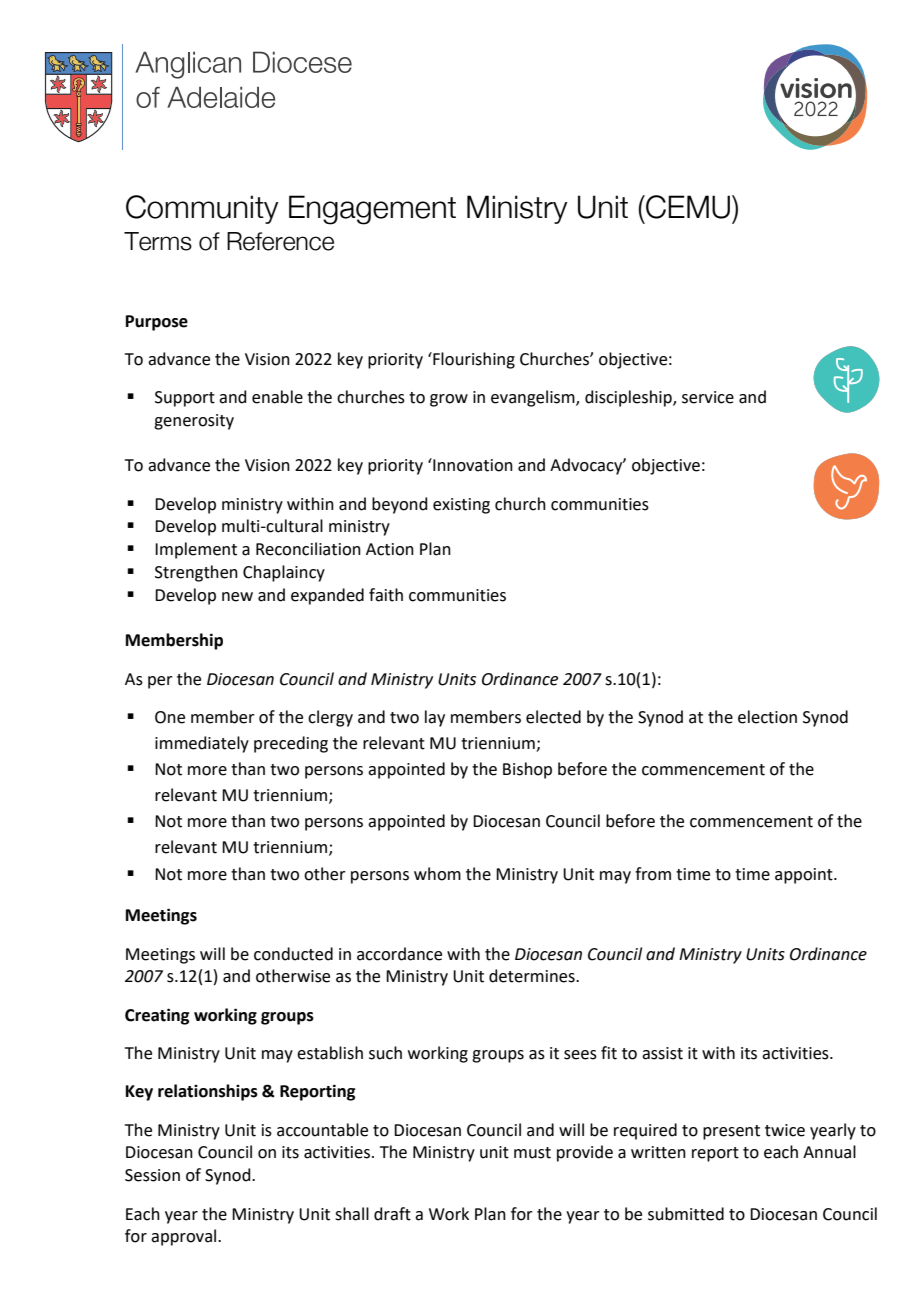  What do you see at coordinates (185, 1237) in the screenshot?
I see `approval` at bounding box center [185, 1237].
